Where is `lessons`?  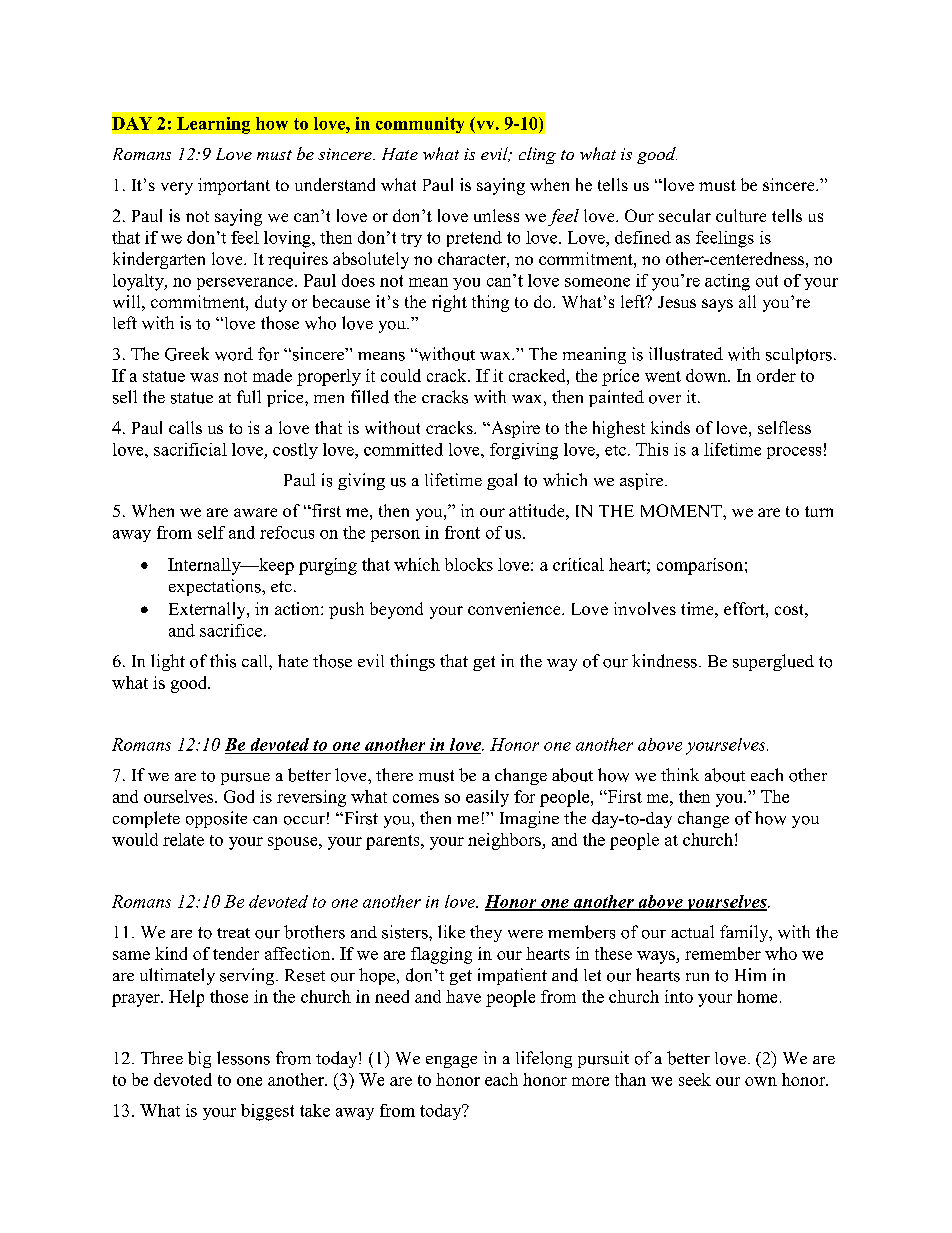 lessons is located at coordinates (243, 1058).
